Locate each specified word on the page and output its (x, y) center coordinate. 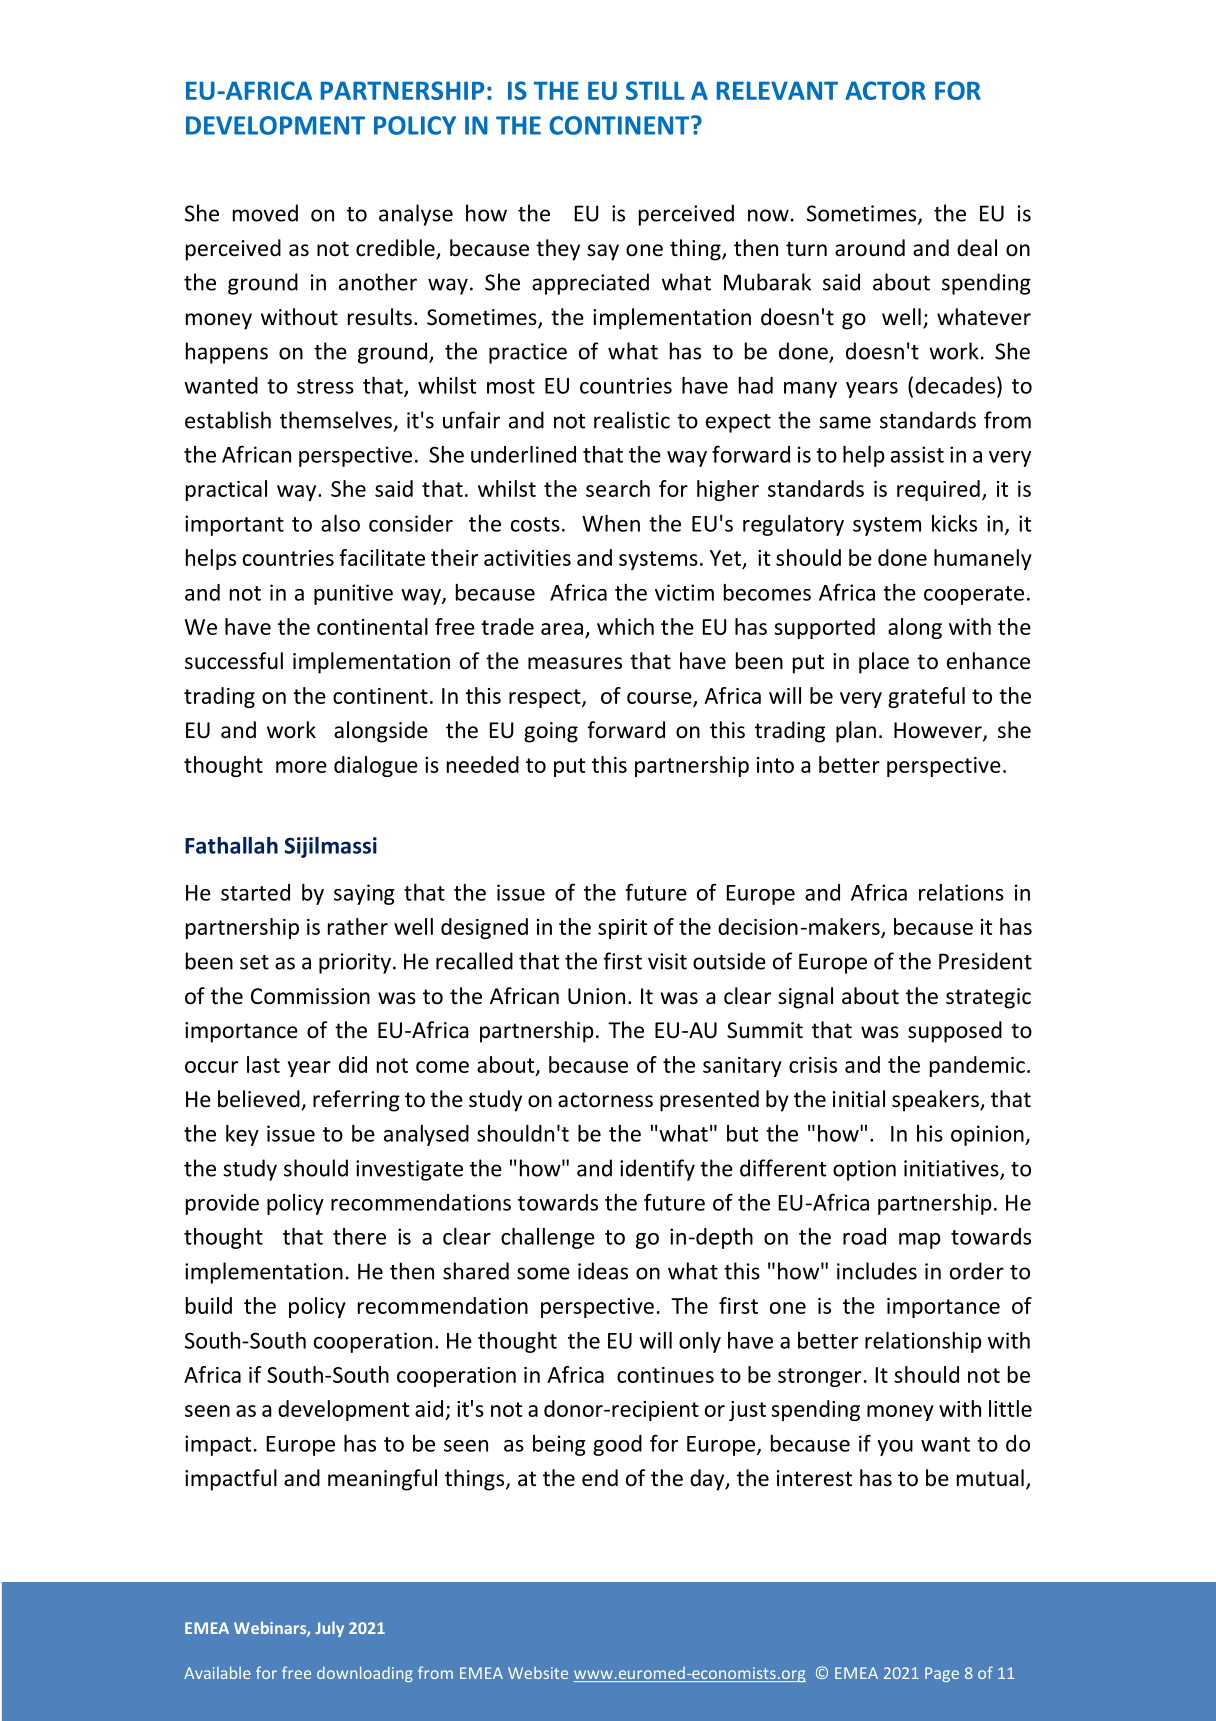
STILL (655, 90)
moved (265, 213)
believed (259, 1099)
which (625, 626)
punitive (353, 594)
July (329, 1629)
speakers (936, 1101)
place (884, 663)
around (870, 248)
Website (538, 1672)
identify (657, 1170)
